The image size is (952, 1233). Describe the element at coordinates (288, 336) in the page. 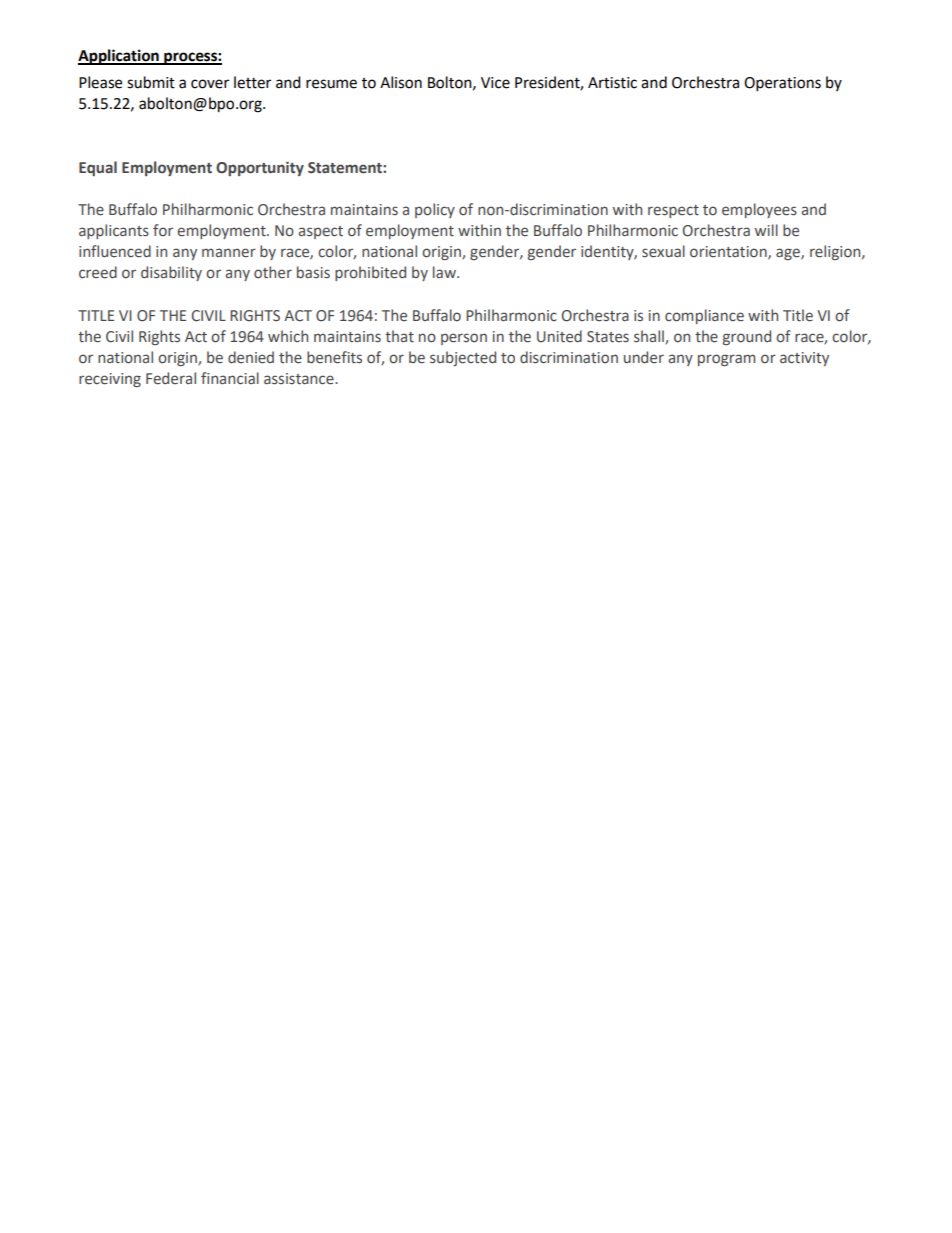

I see `which` at that location.
